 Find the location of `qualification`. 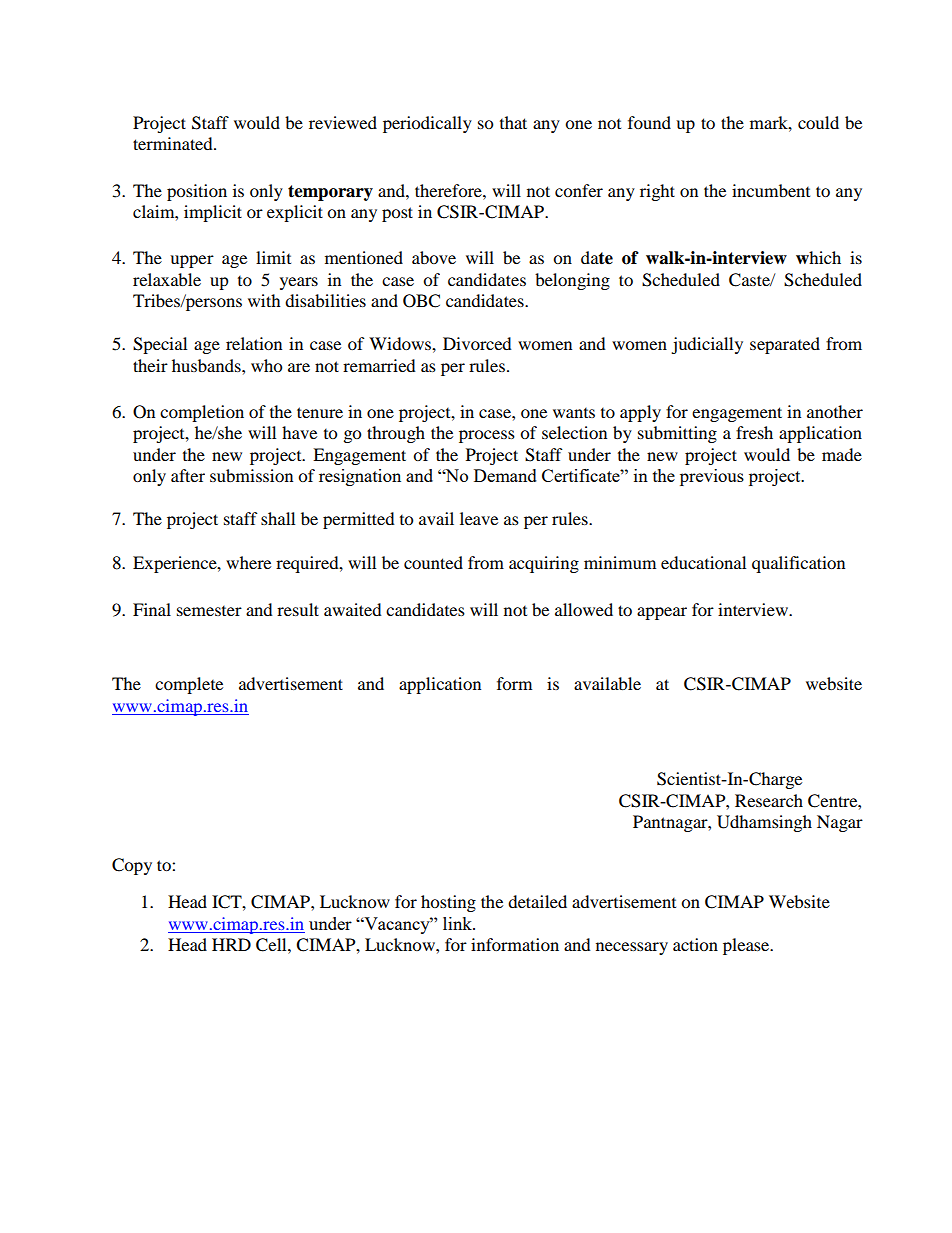

qualification is located at coordinates (798, 564).
